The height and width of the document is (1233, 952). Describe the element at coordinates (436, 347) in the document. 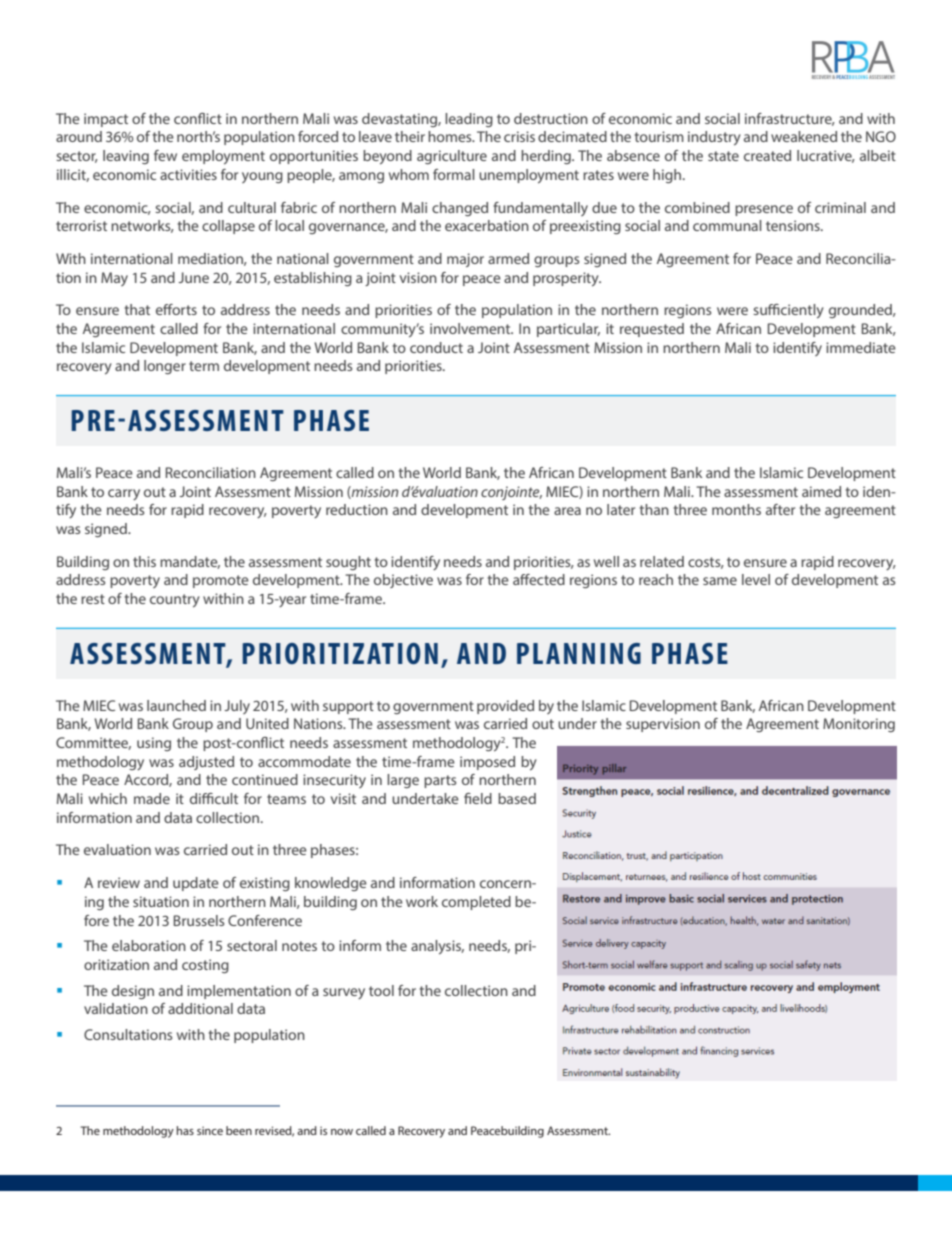

I see `conduct` at that location.
